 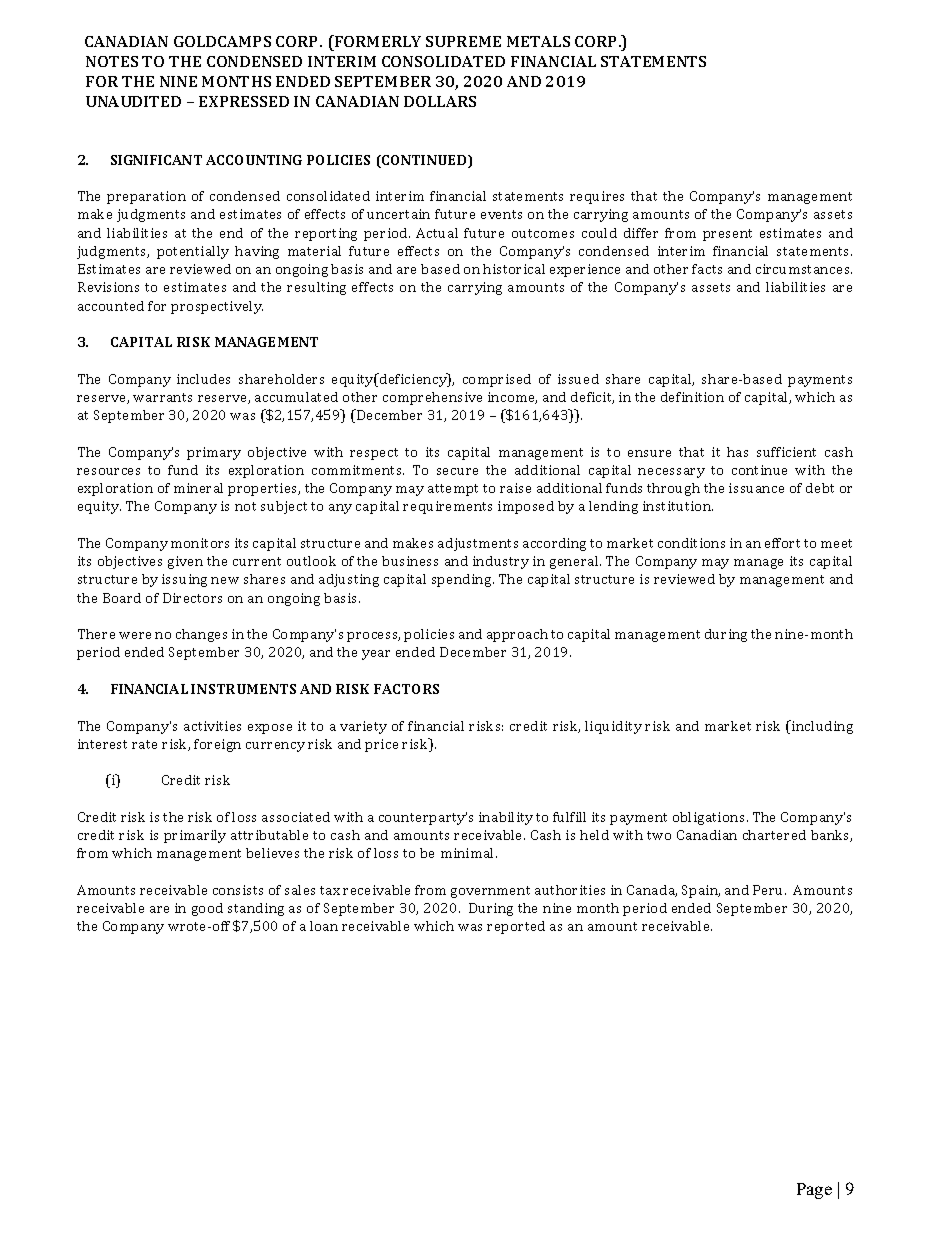 I want to click on government, so click(x=490, y=892).
